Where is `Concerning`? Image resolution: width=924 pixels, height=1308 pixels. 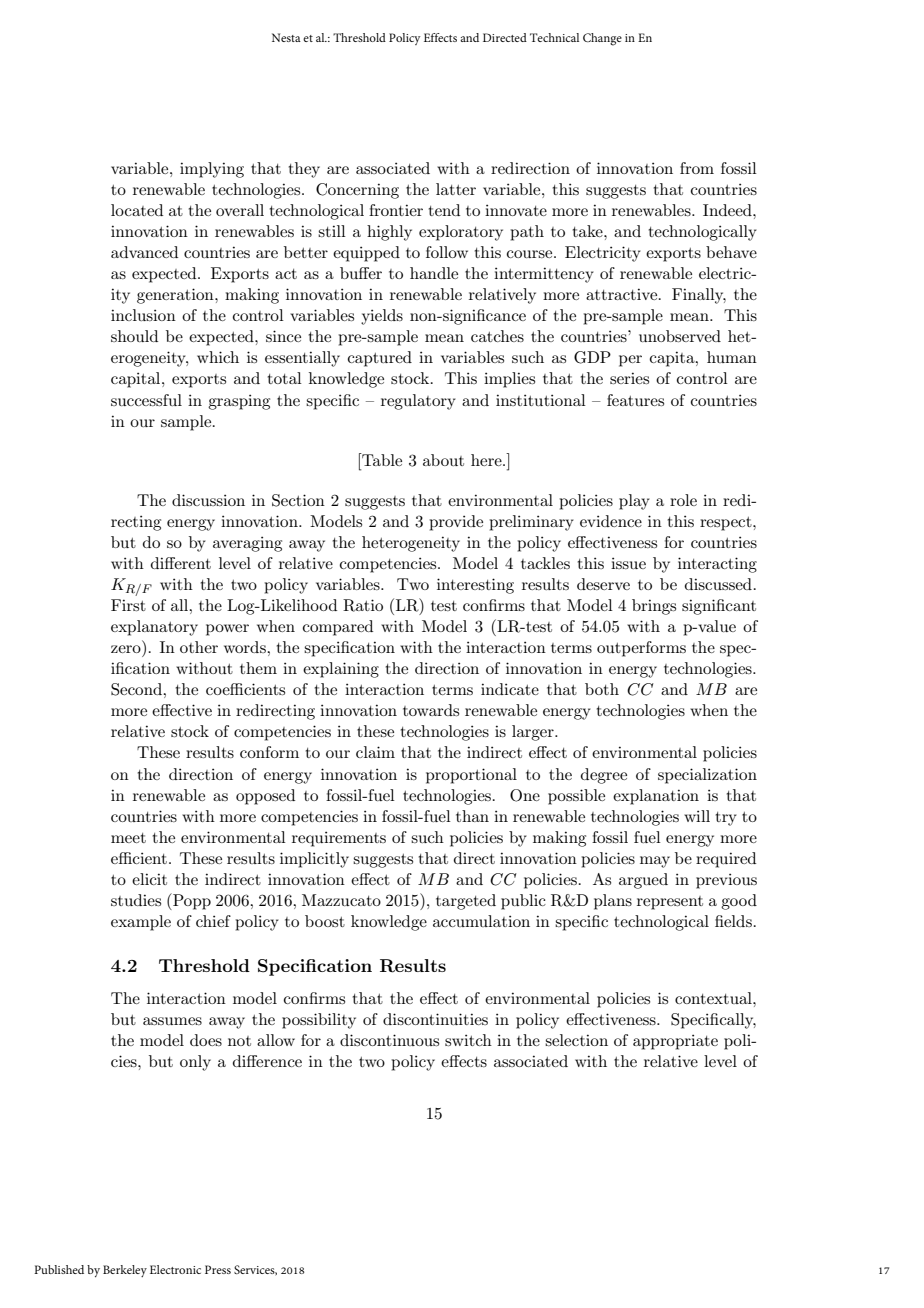 Concerning is located at coordinates (357, 191).
